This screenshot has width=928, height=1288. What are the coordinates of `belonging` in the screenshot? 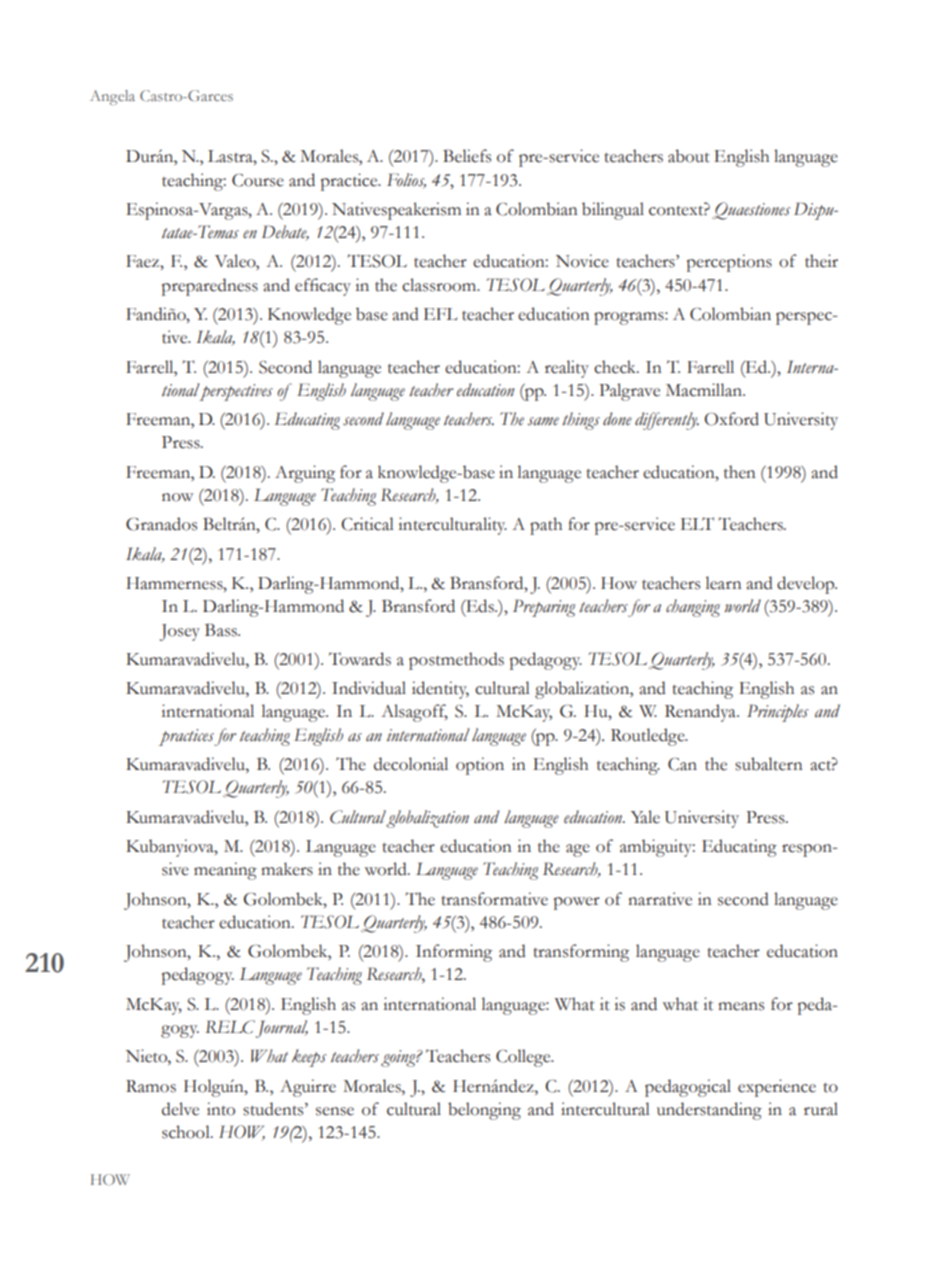 It's located at (484, 1111).
